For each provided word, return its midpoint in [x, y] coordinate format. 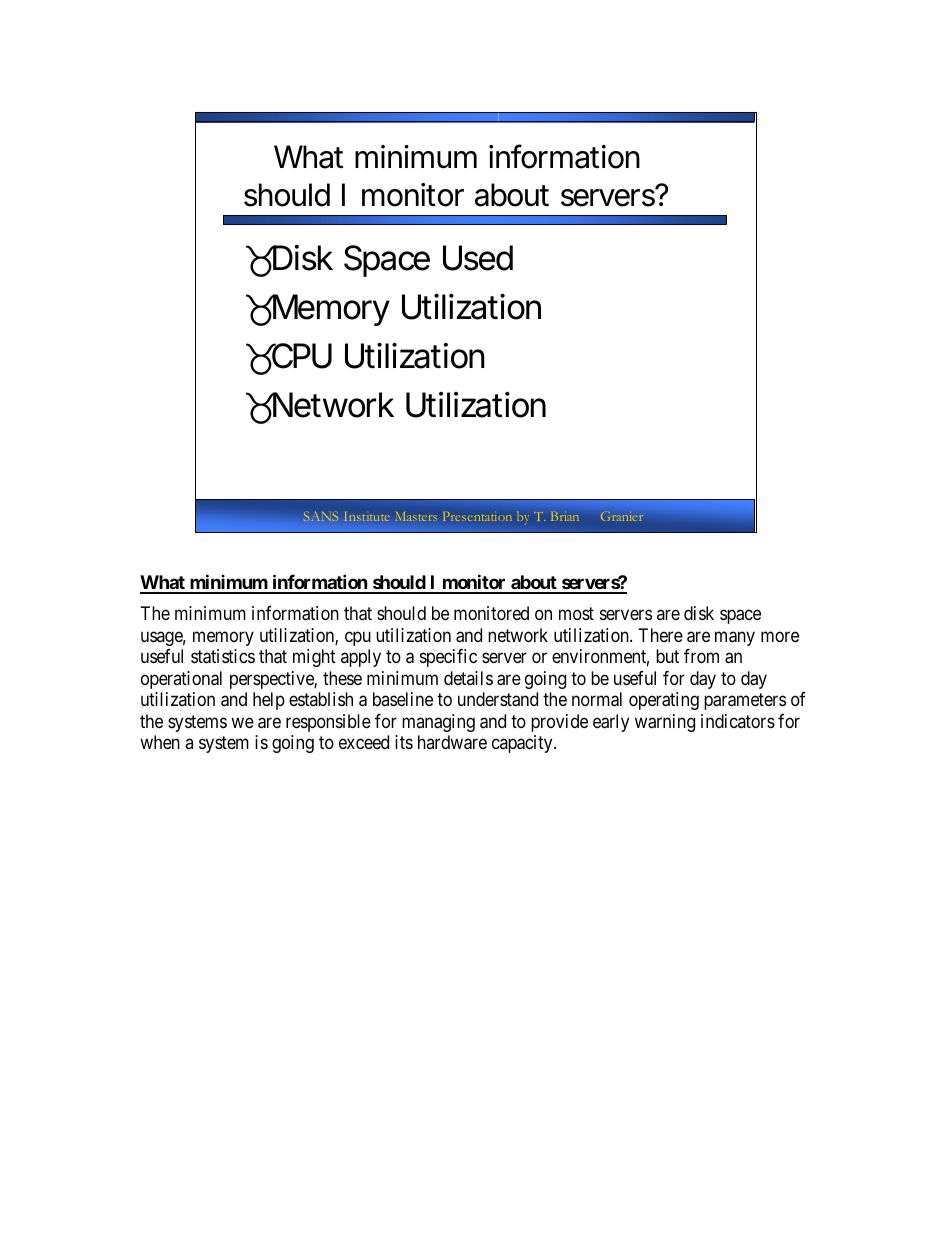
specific [448, 658]
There [661, 635]
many [735, 638]
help [269, 701]
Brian [565, 516]
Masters [417, 516]
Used [478, 258]
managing [438, 723]
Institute [366, 516]
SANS [321, 516]
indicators [738, 721]
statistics [223, 656]
